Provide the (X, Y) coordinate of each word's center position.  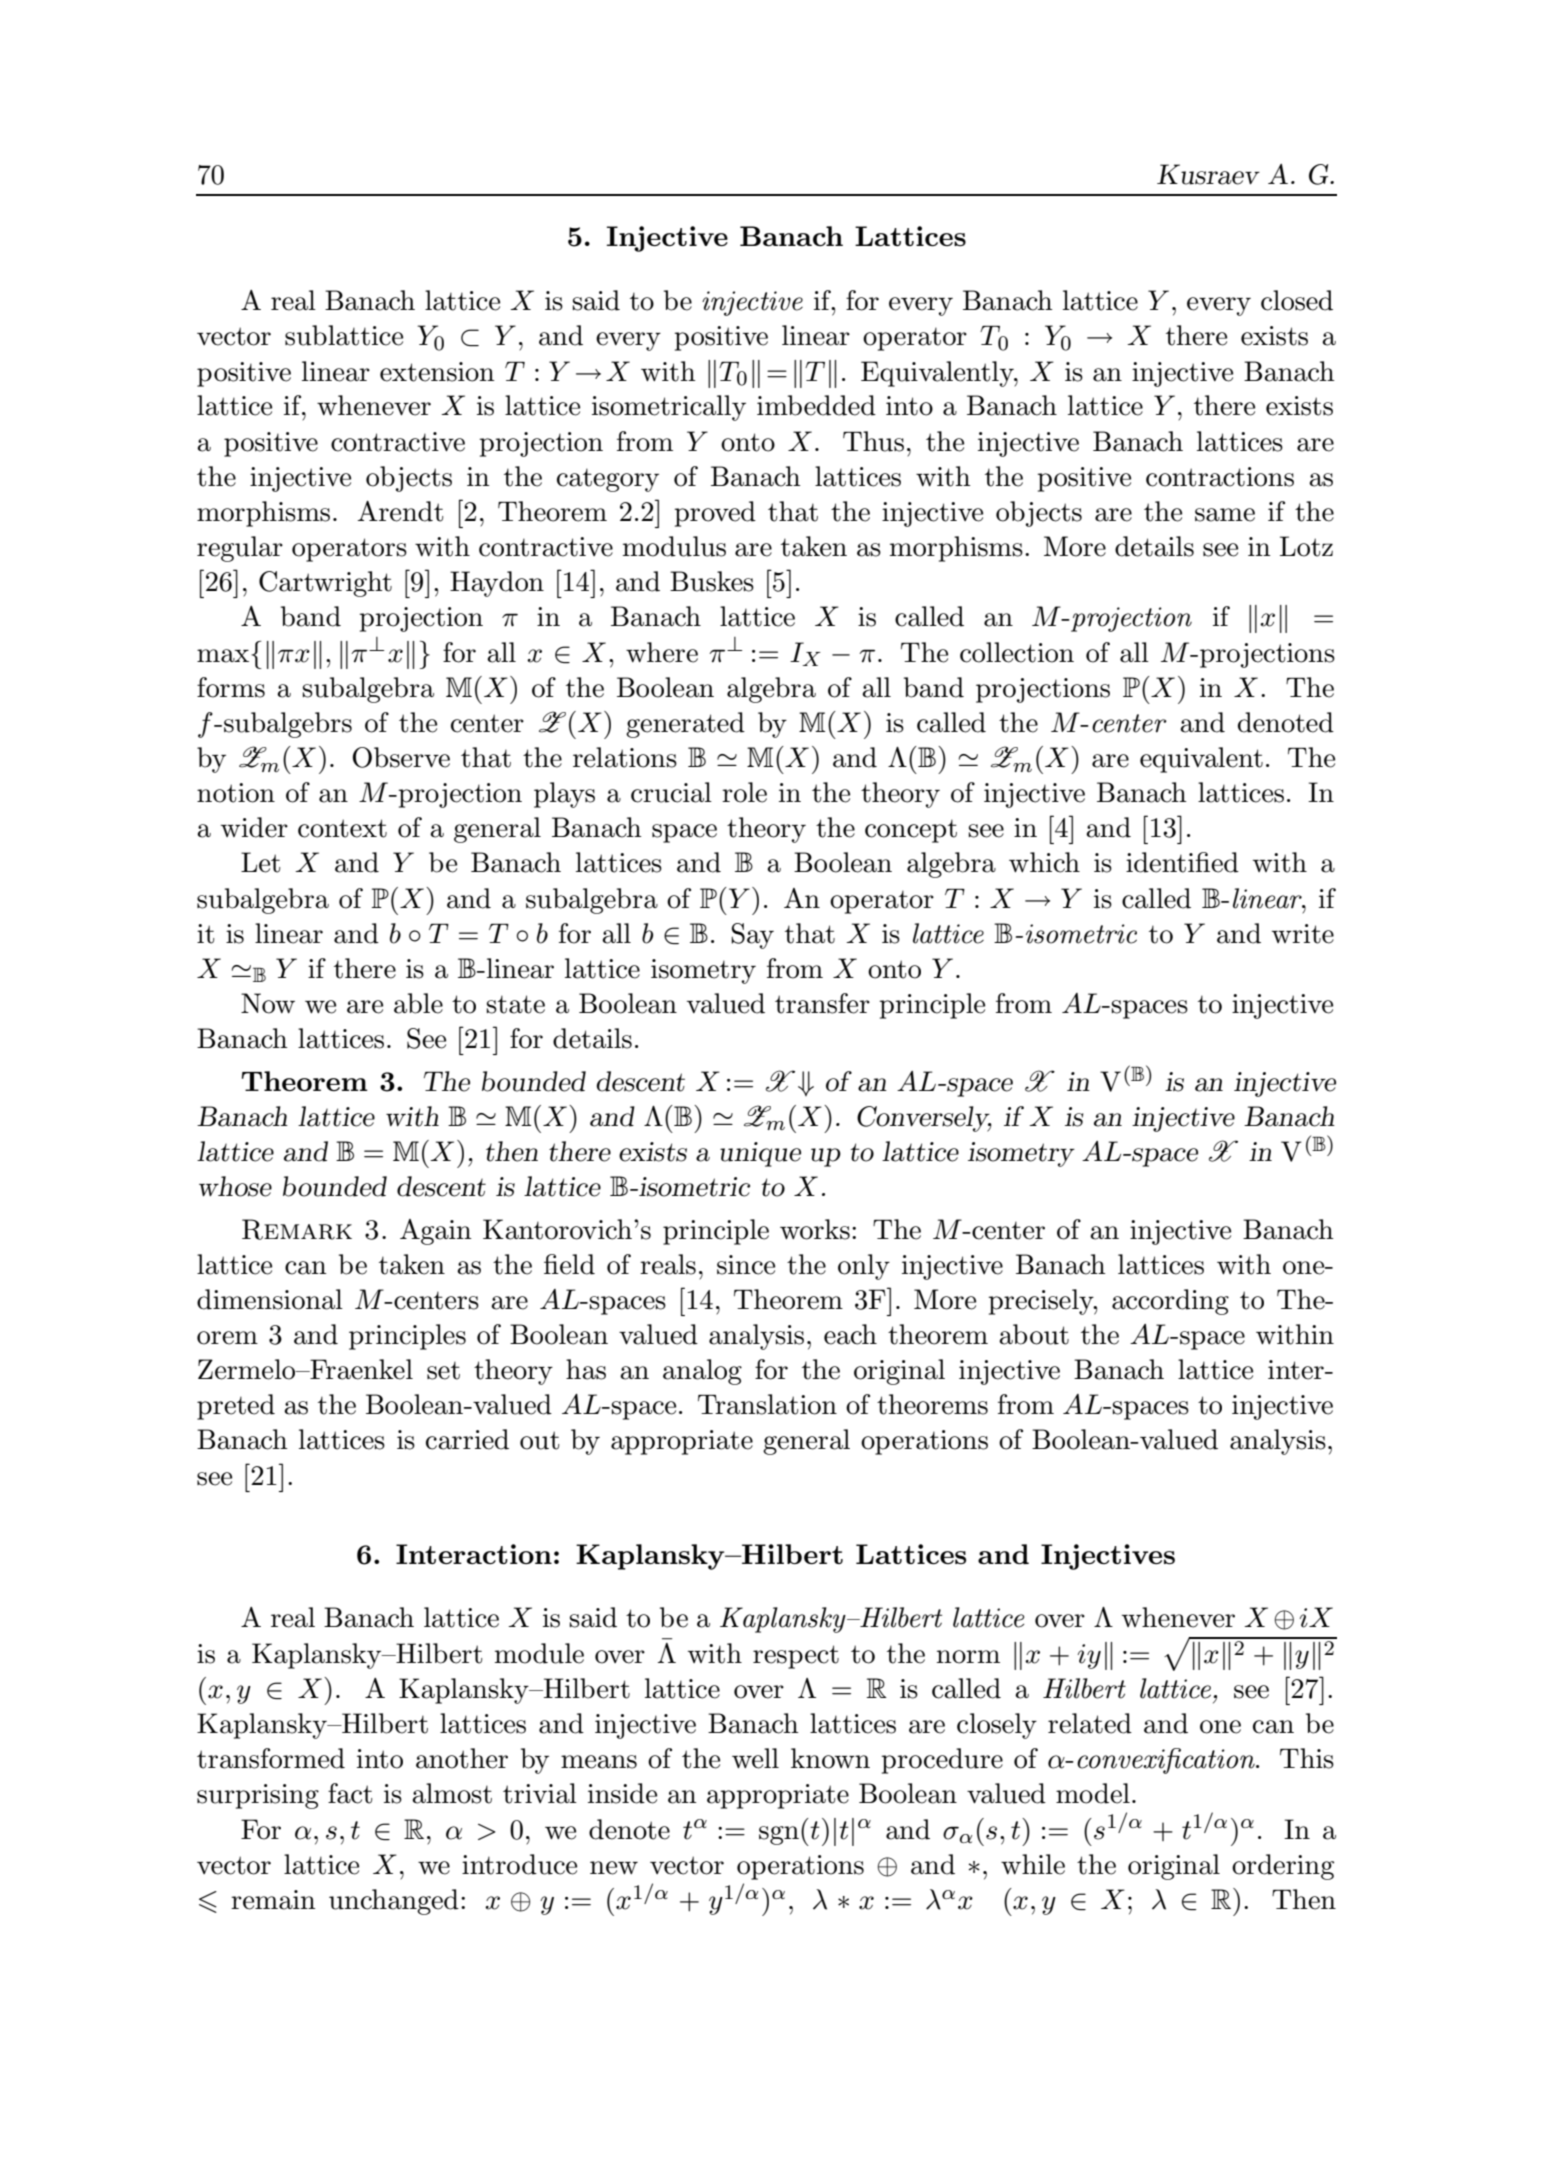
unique (760, 1154)
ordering (1283, 1867)
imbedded (816, 405)
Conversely (924, 1119)
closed (1297, 300)
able (418, 1003)
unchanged (394, 1902)
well (755, 1758)
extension (437, 372)
